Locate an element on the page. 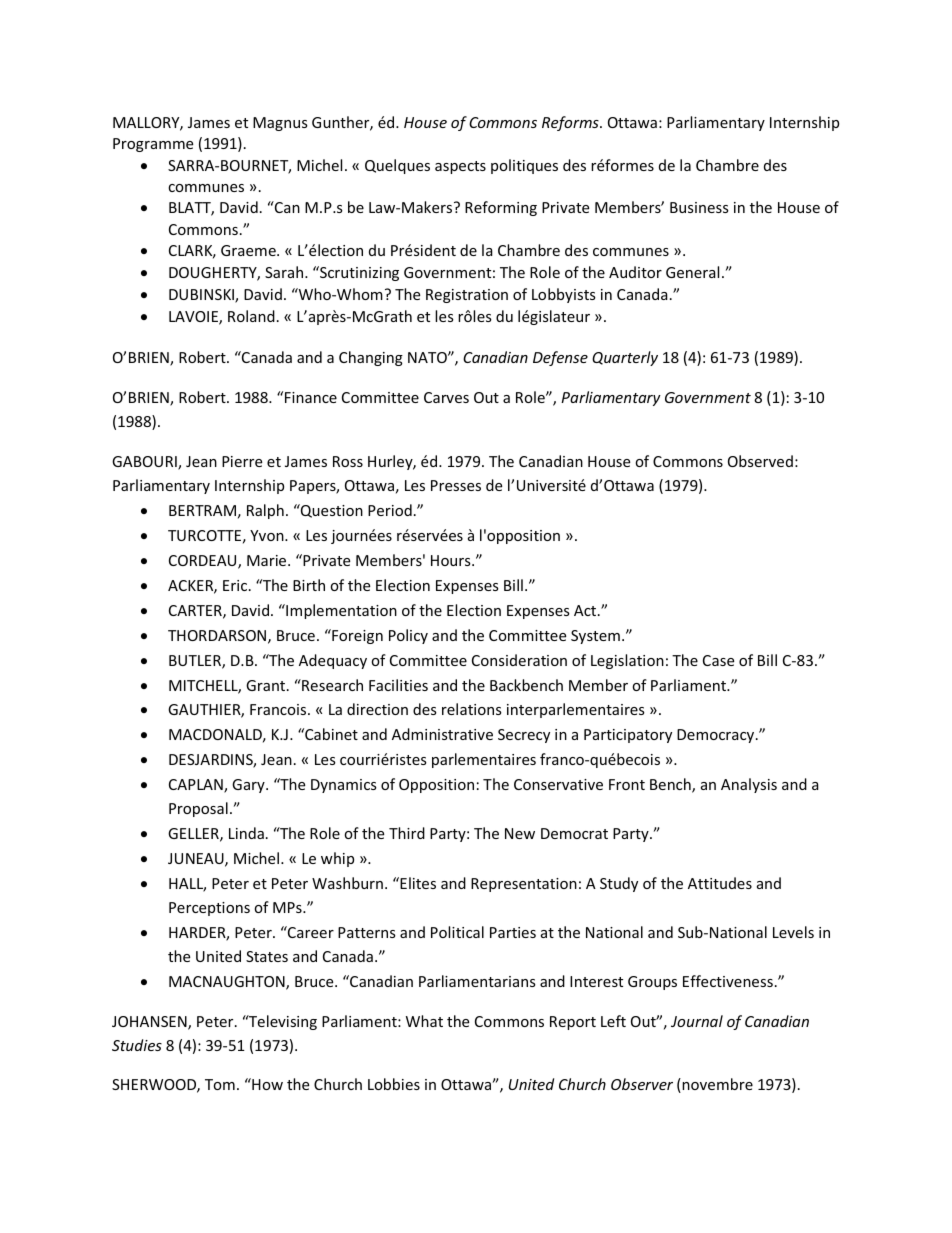  Business is located at coordinates (699, 207).
